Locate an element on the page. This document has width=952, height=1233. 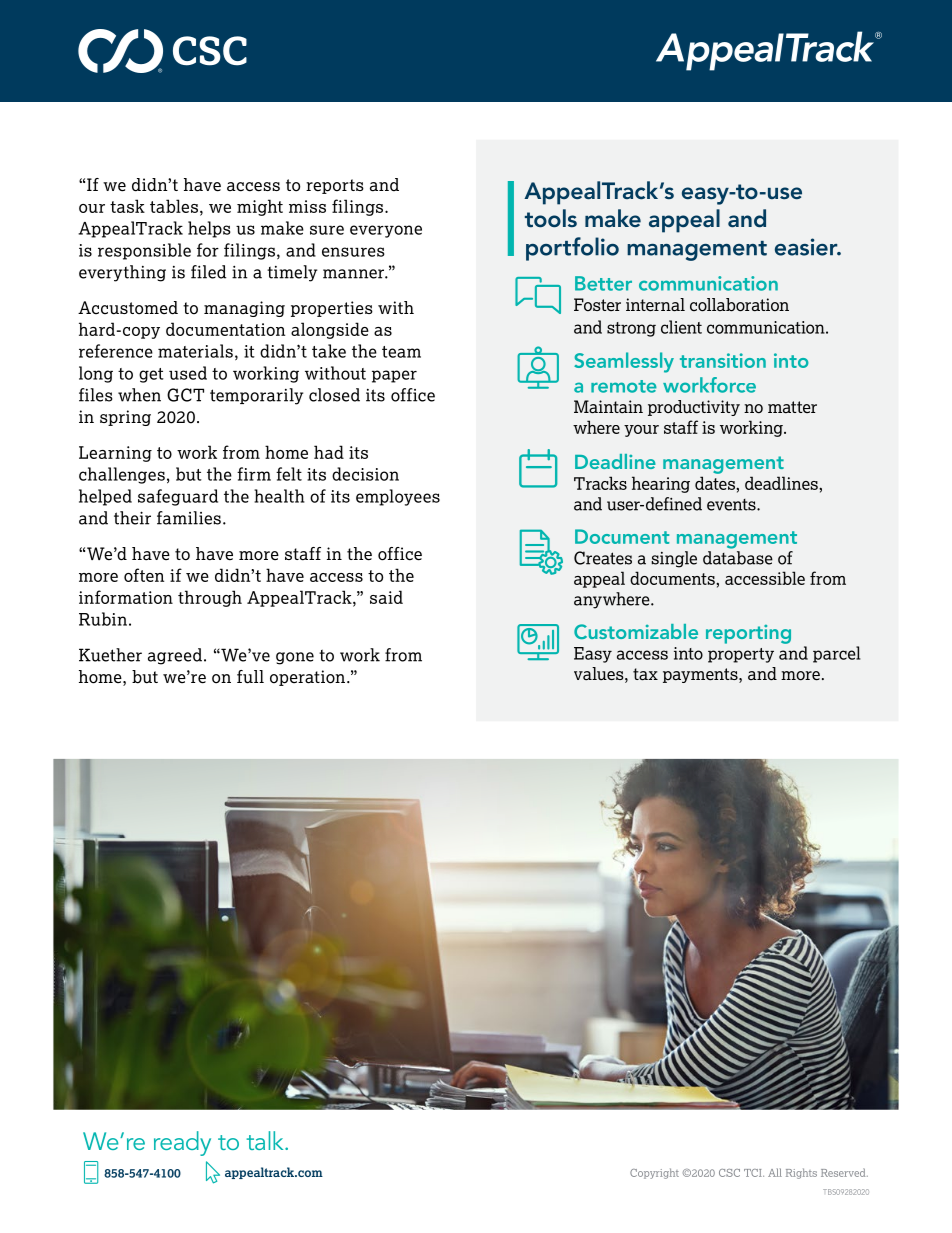
tools is located at coordinates (551, 218).
